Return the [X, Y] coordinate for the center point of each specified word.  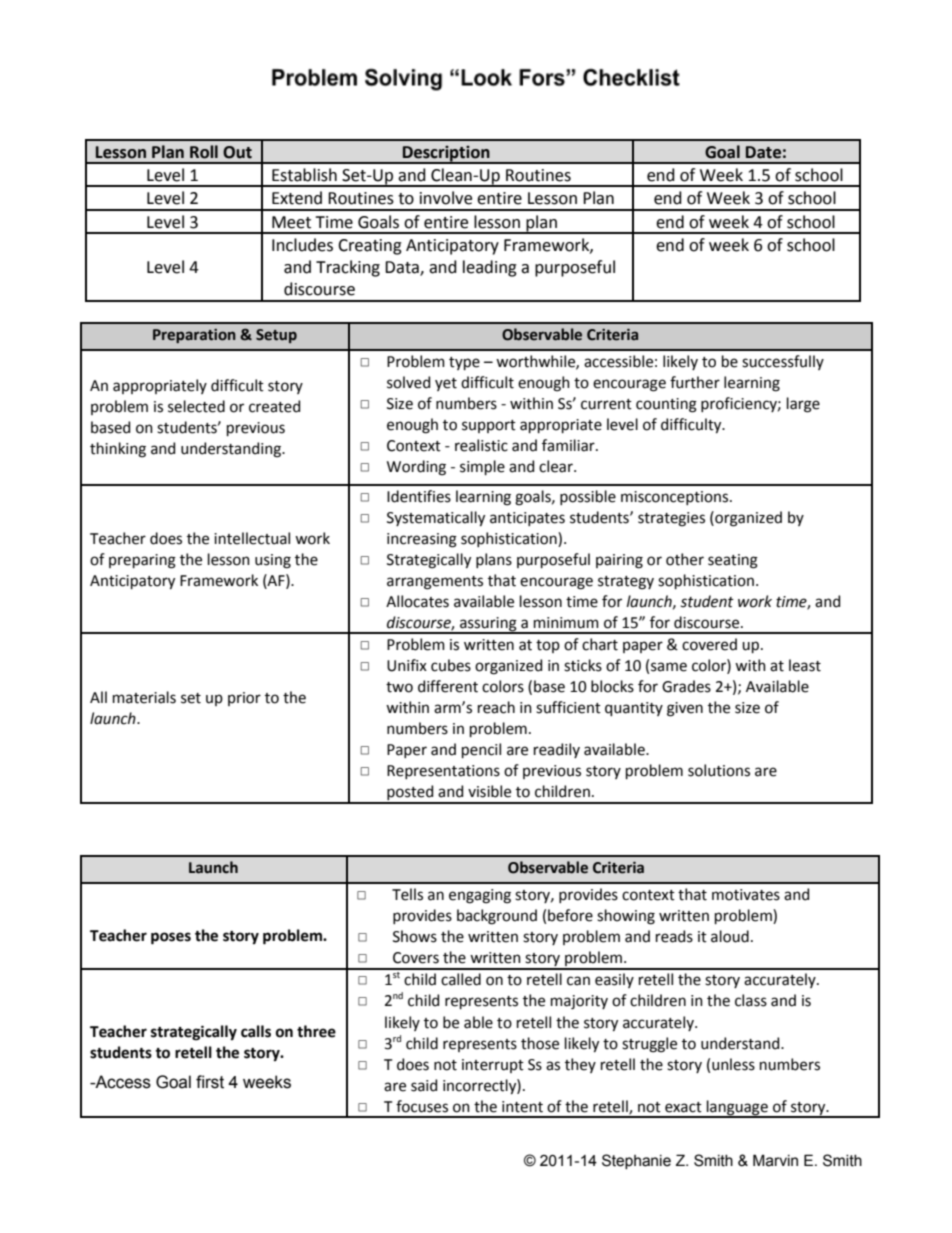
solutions [719, 770]
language [737, 1108]
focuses [422, 1106]
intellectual [252, 538]
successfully [783, 362]
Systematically [436, 518]
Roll [204, 152]
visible [489, 791]
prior [244, 699]
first [210, 1082]
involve [446, 198]
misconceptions [676, 498]
